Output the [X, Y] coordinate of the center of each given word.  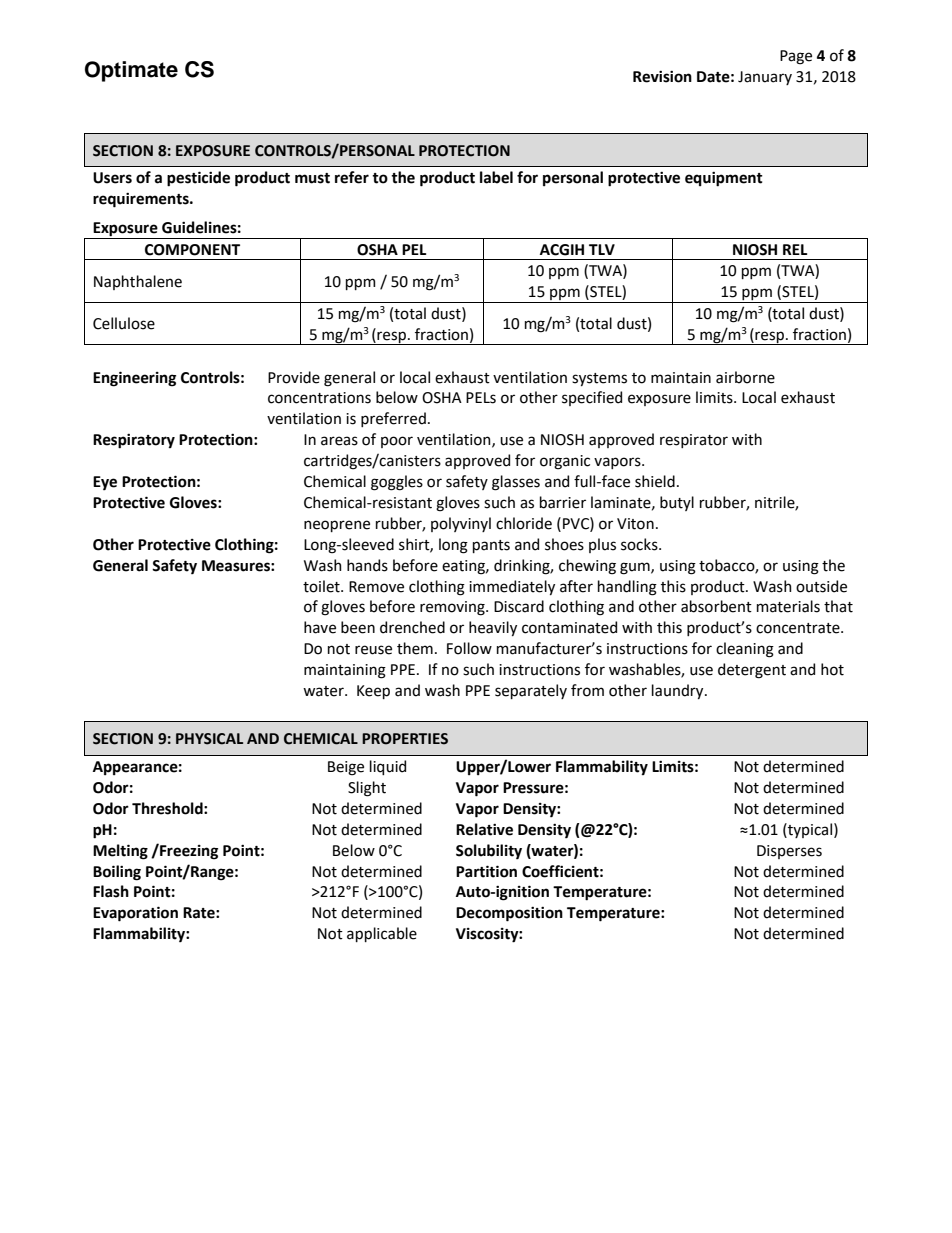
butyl [677, 503]
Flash [111, 891]
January [765, 78]
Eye [105, 483]
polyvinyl [461, 524]
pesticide [198, 179]
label [496, 177]
